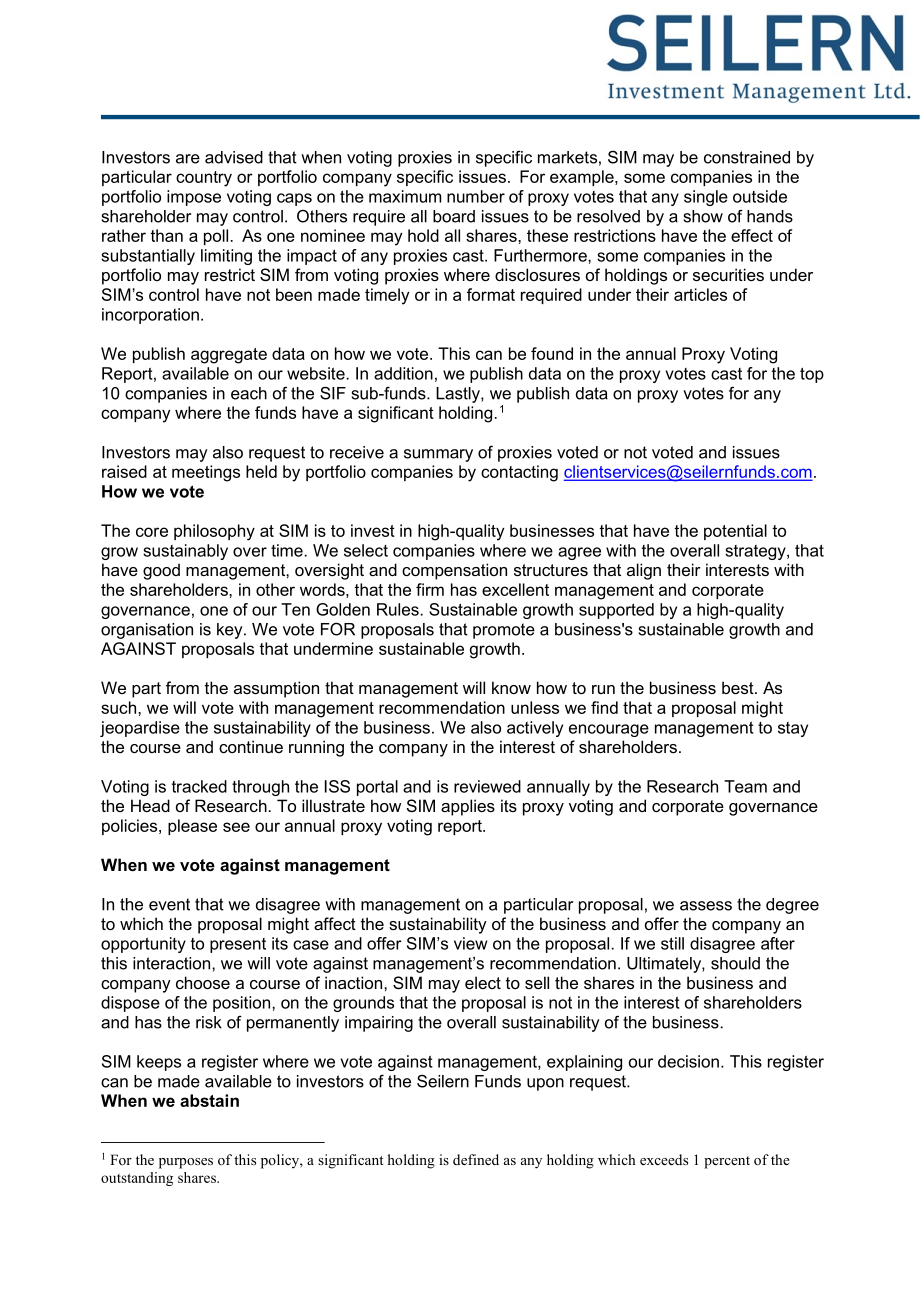 The height and width of the image is (1309, 924). Describe the element at coordinates (476, 1159) in the image. I see `defined` at that location.
